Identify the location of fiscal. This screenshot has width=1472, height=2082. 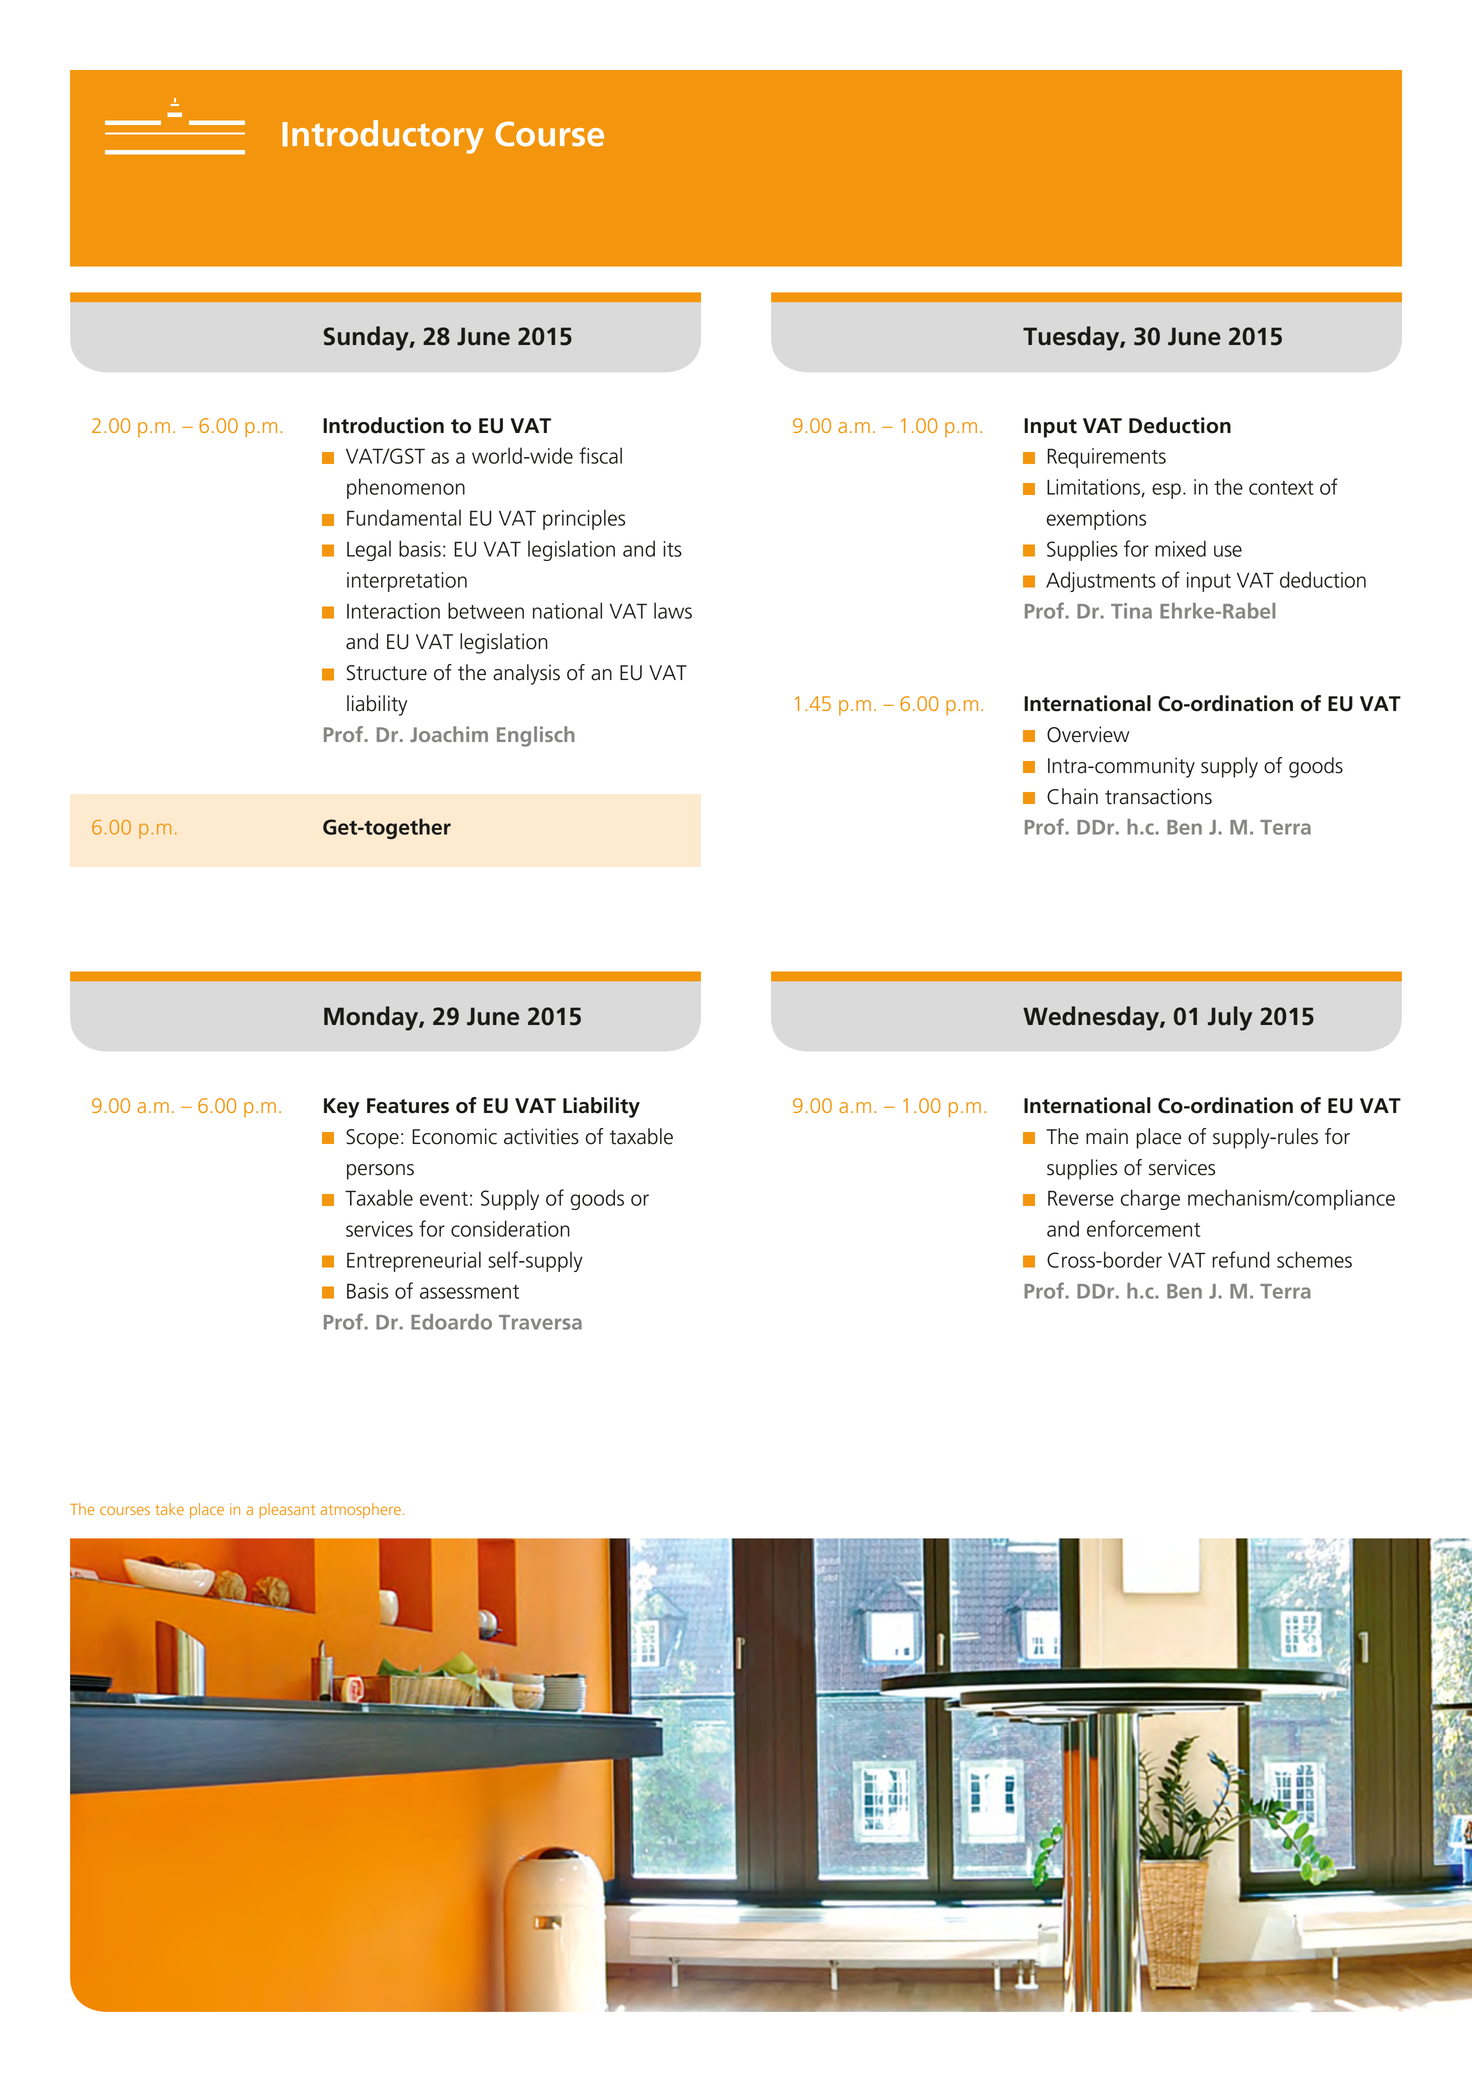
(600, 455).
